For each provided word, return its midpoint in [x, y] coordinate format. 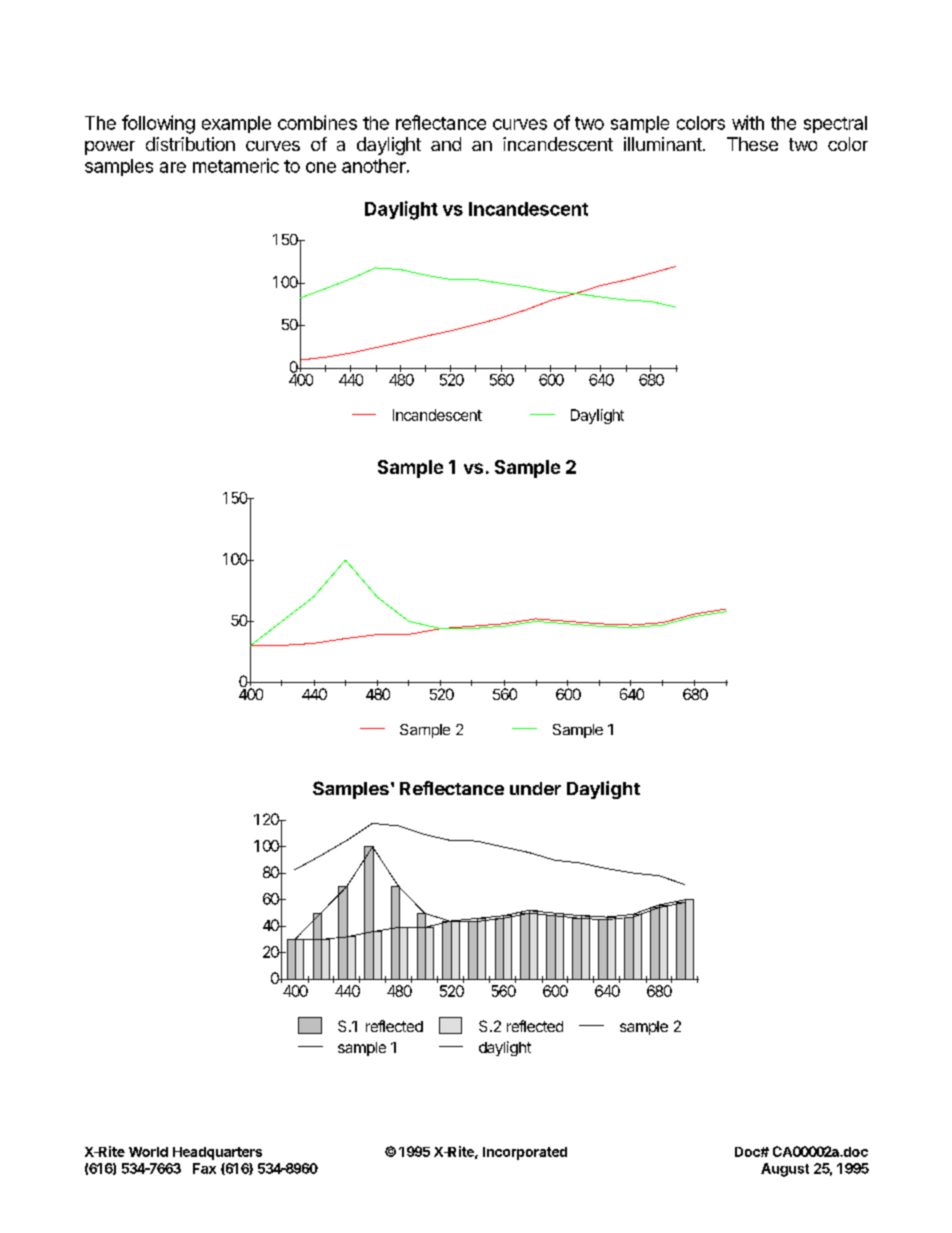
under [535, 788]
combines [317, 122]
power [110, 148]
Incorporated [525, 1153]
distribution [190, 144]
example [236, 124]
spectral [835, 124]
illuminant [664, 144]
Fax [204, 1168]
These [752, 144]
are [173, 167]
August [785, 1170]
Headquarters [217, 1153]
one [321, 167]
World [148, 1152]
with [748, 122]
